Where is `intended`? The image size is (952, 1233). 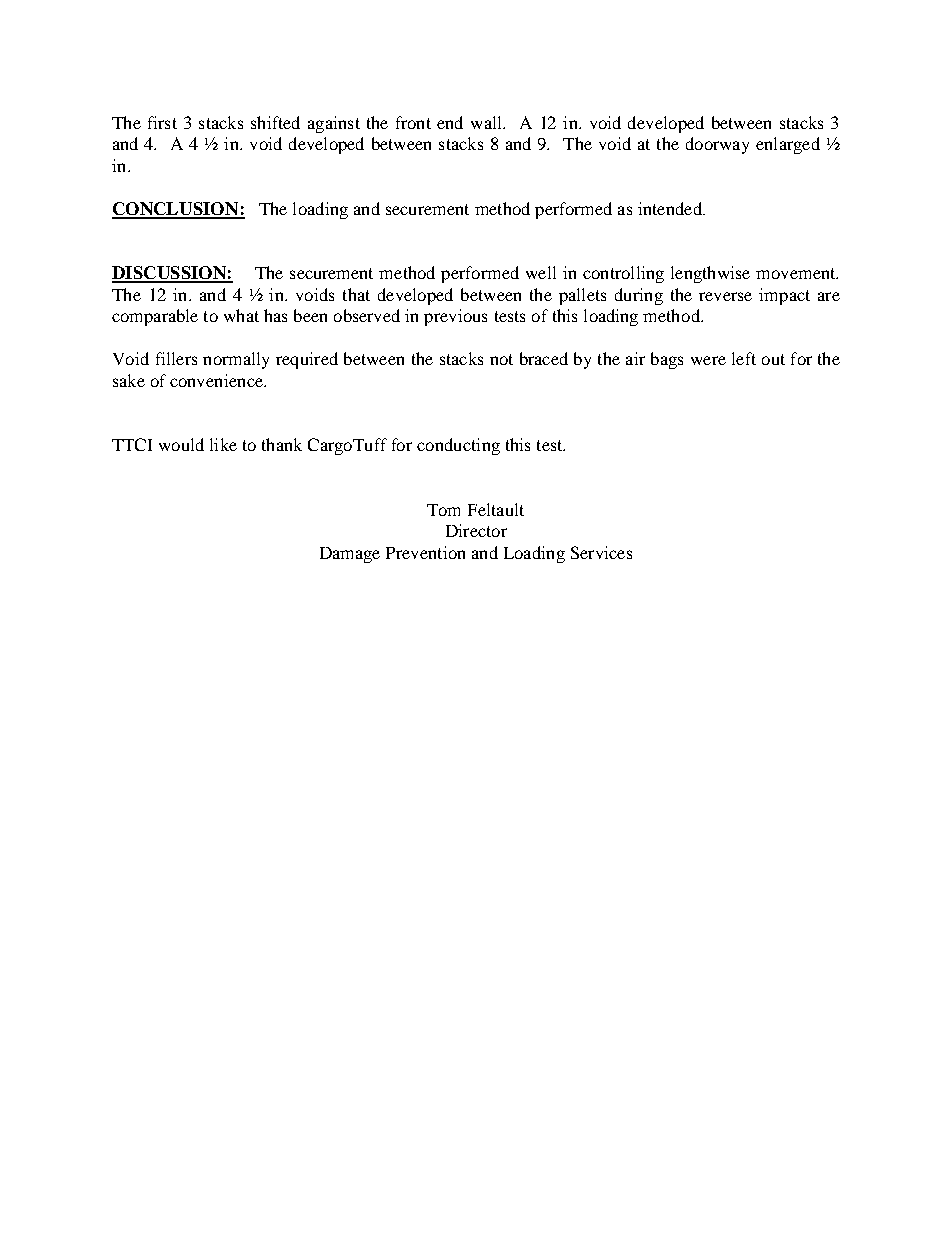 intended is located at coordinates (671, 208).
